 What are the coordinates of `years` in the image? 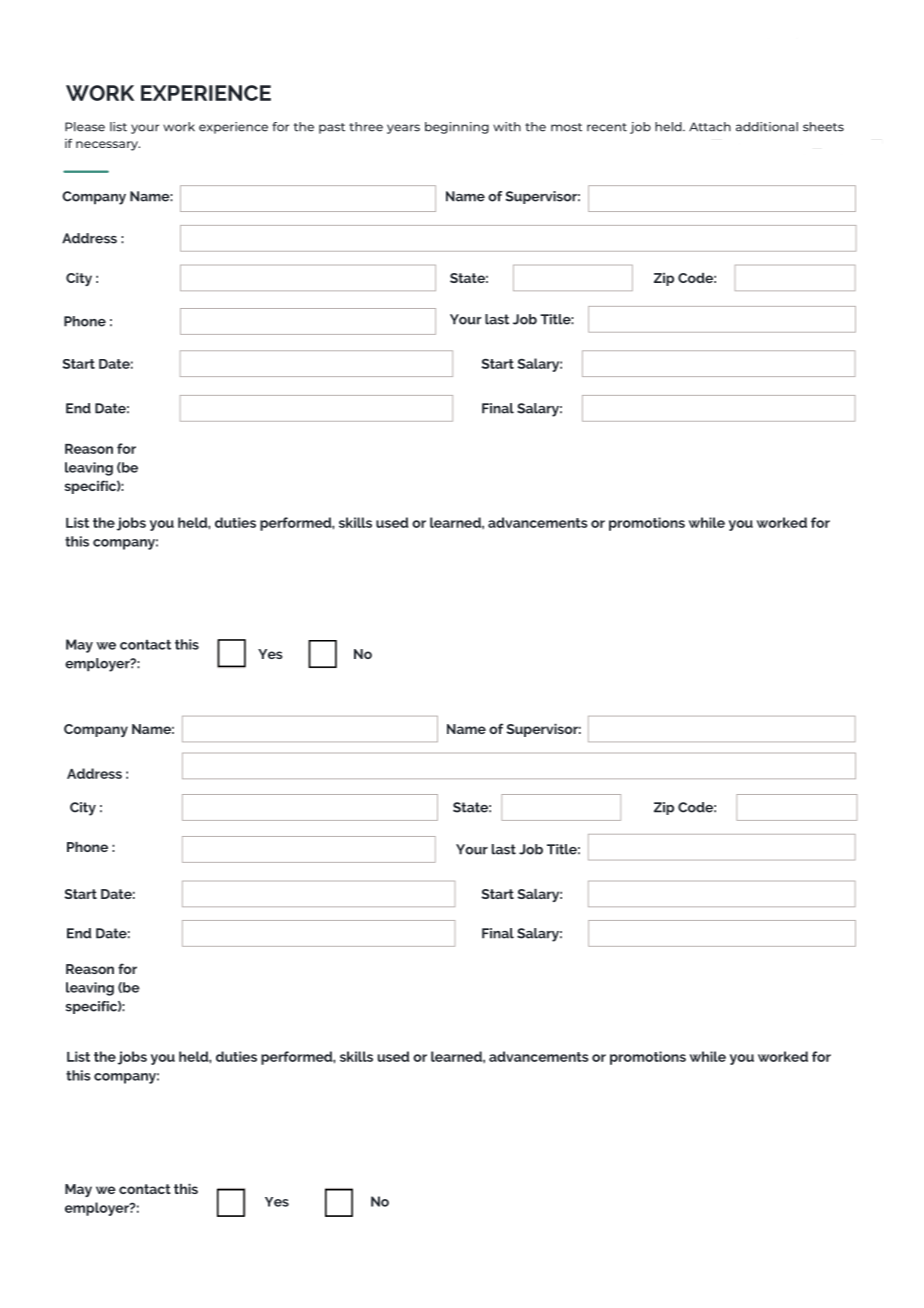 It's located at (403, 129).
